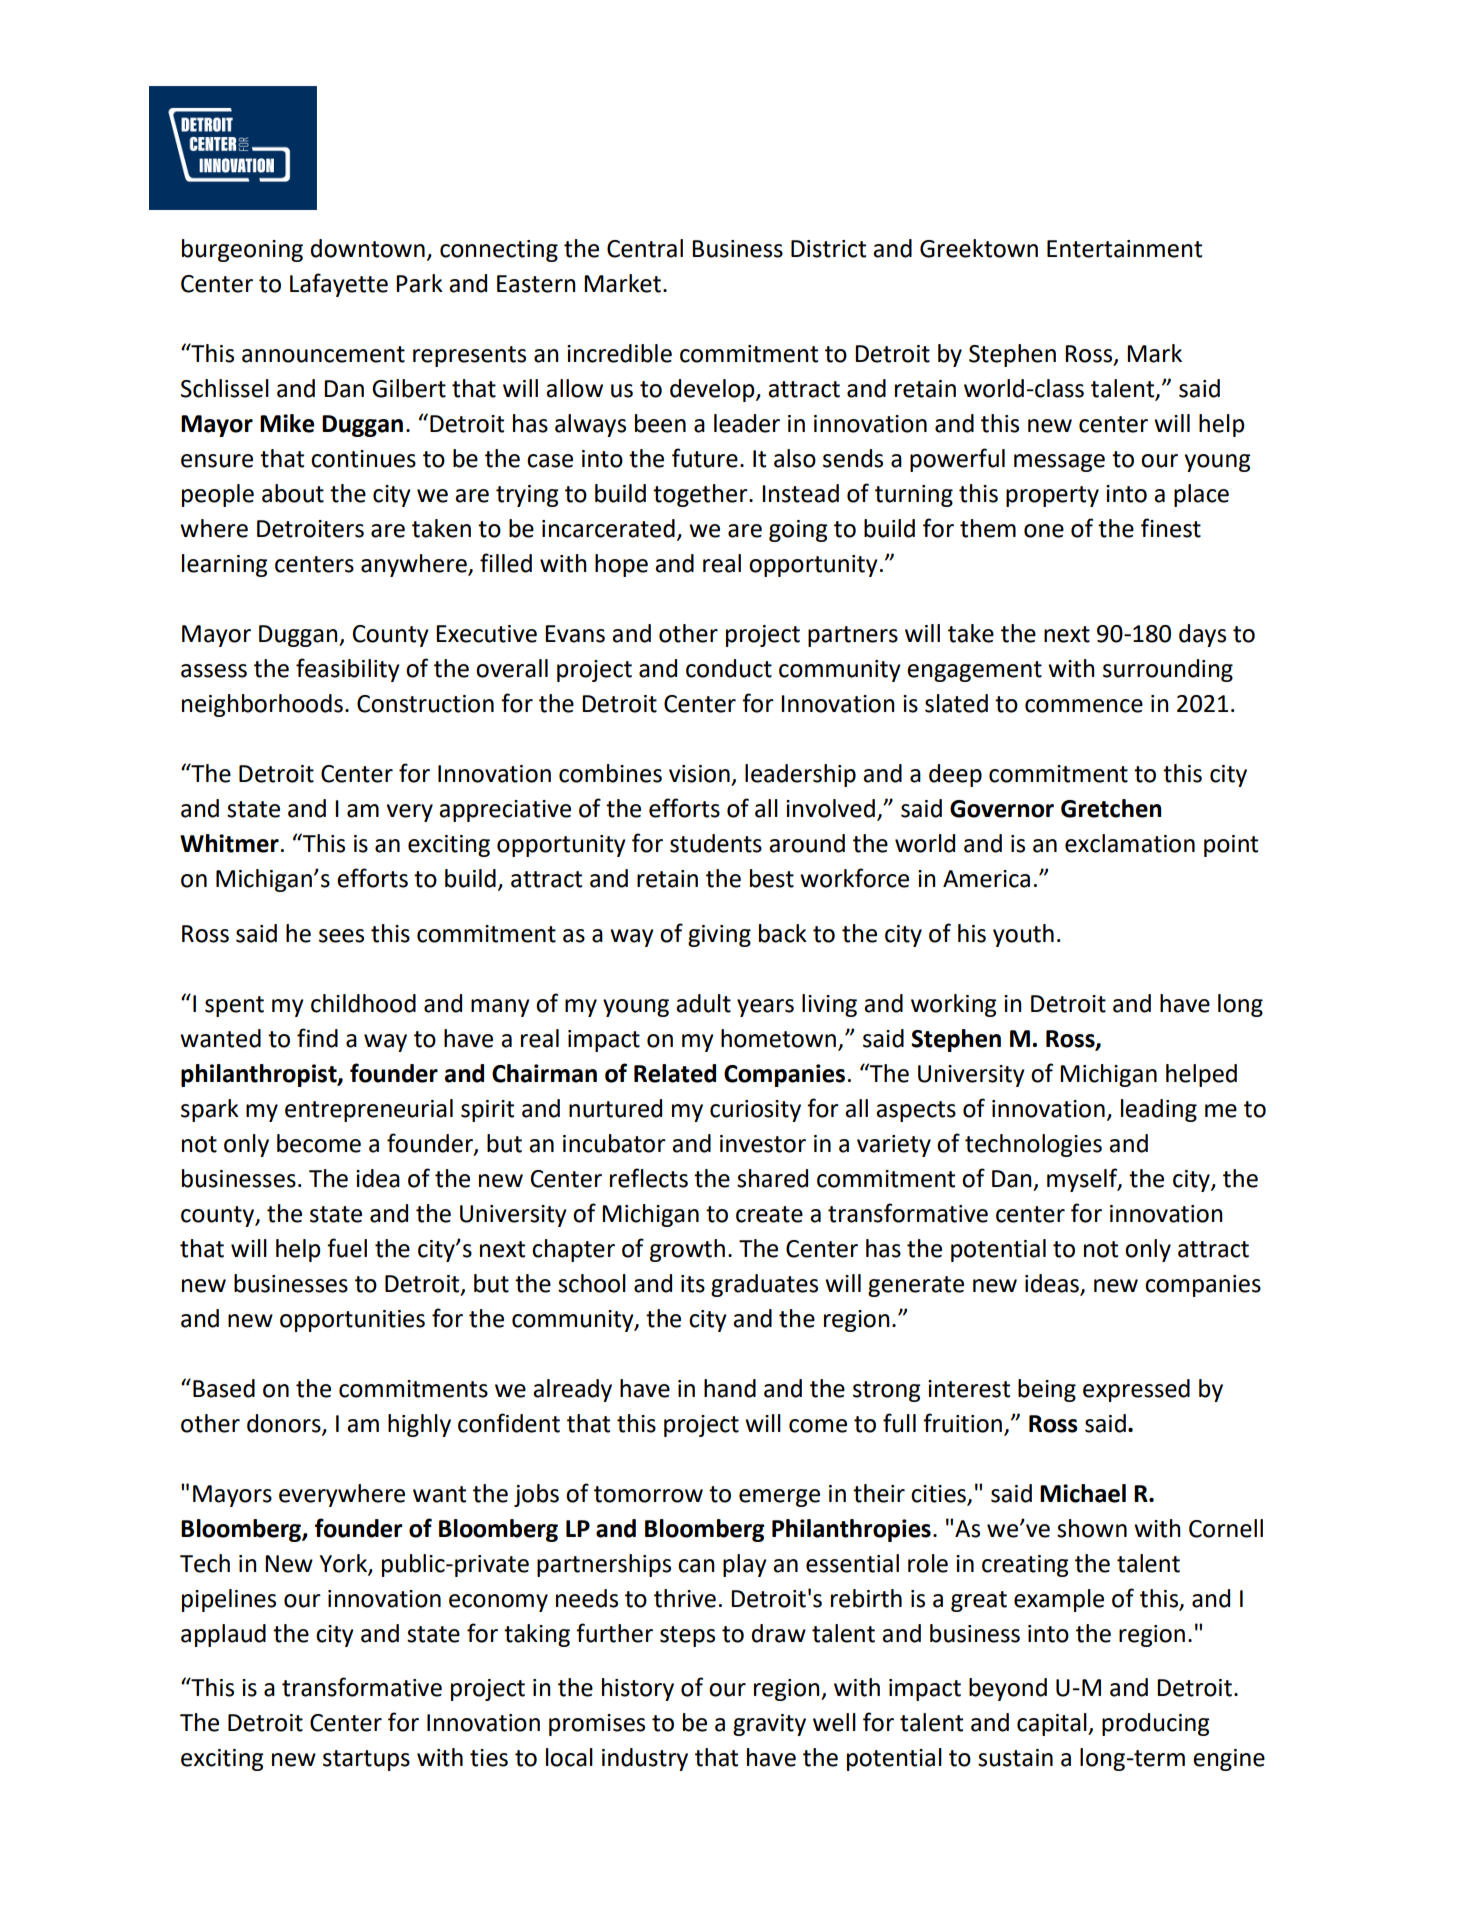 The width and height of the screenshot is (1478, 1913). Describe the element at coordinates (339, 285) in the screenshot. I see `Lafayette` at that location.
